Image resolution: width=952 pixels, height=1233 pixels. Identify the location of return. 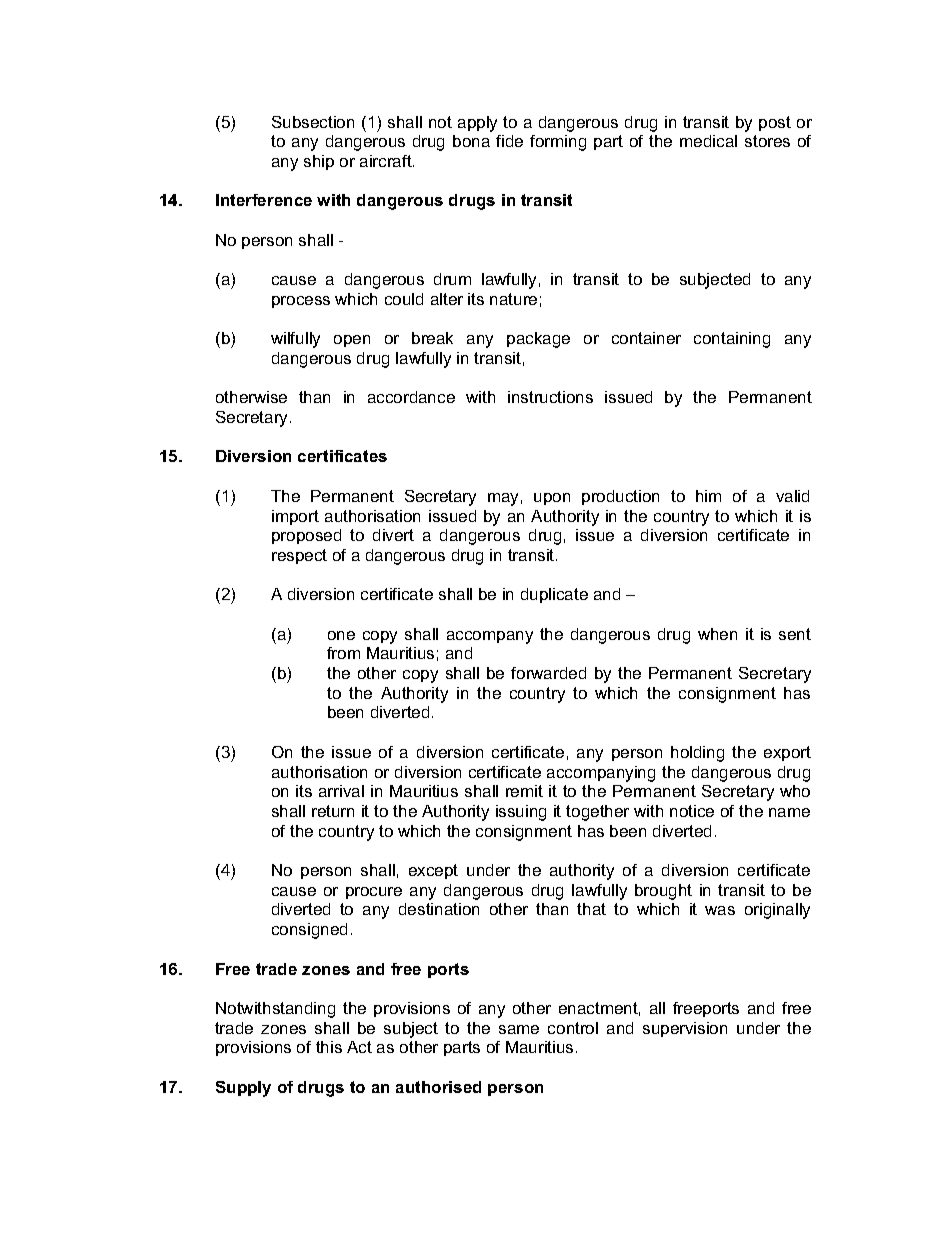
(333, 811).
